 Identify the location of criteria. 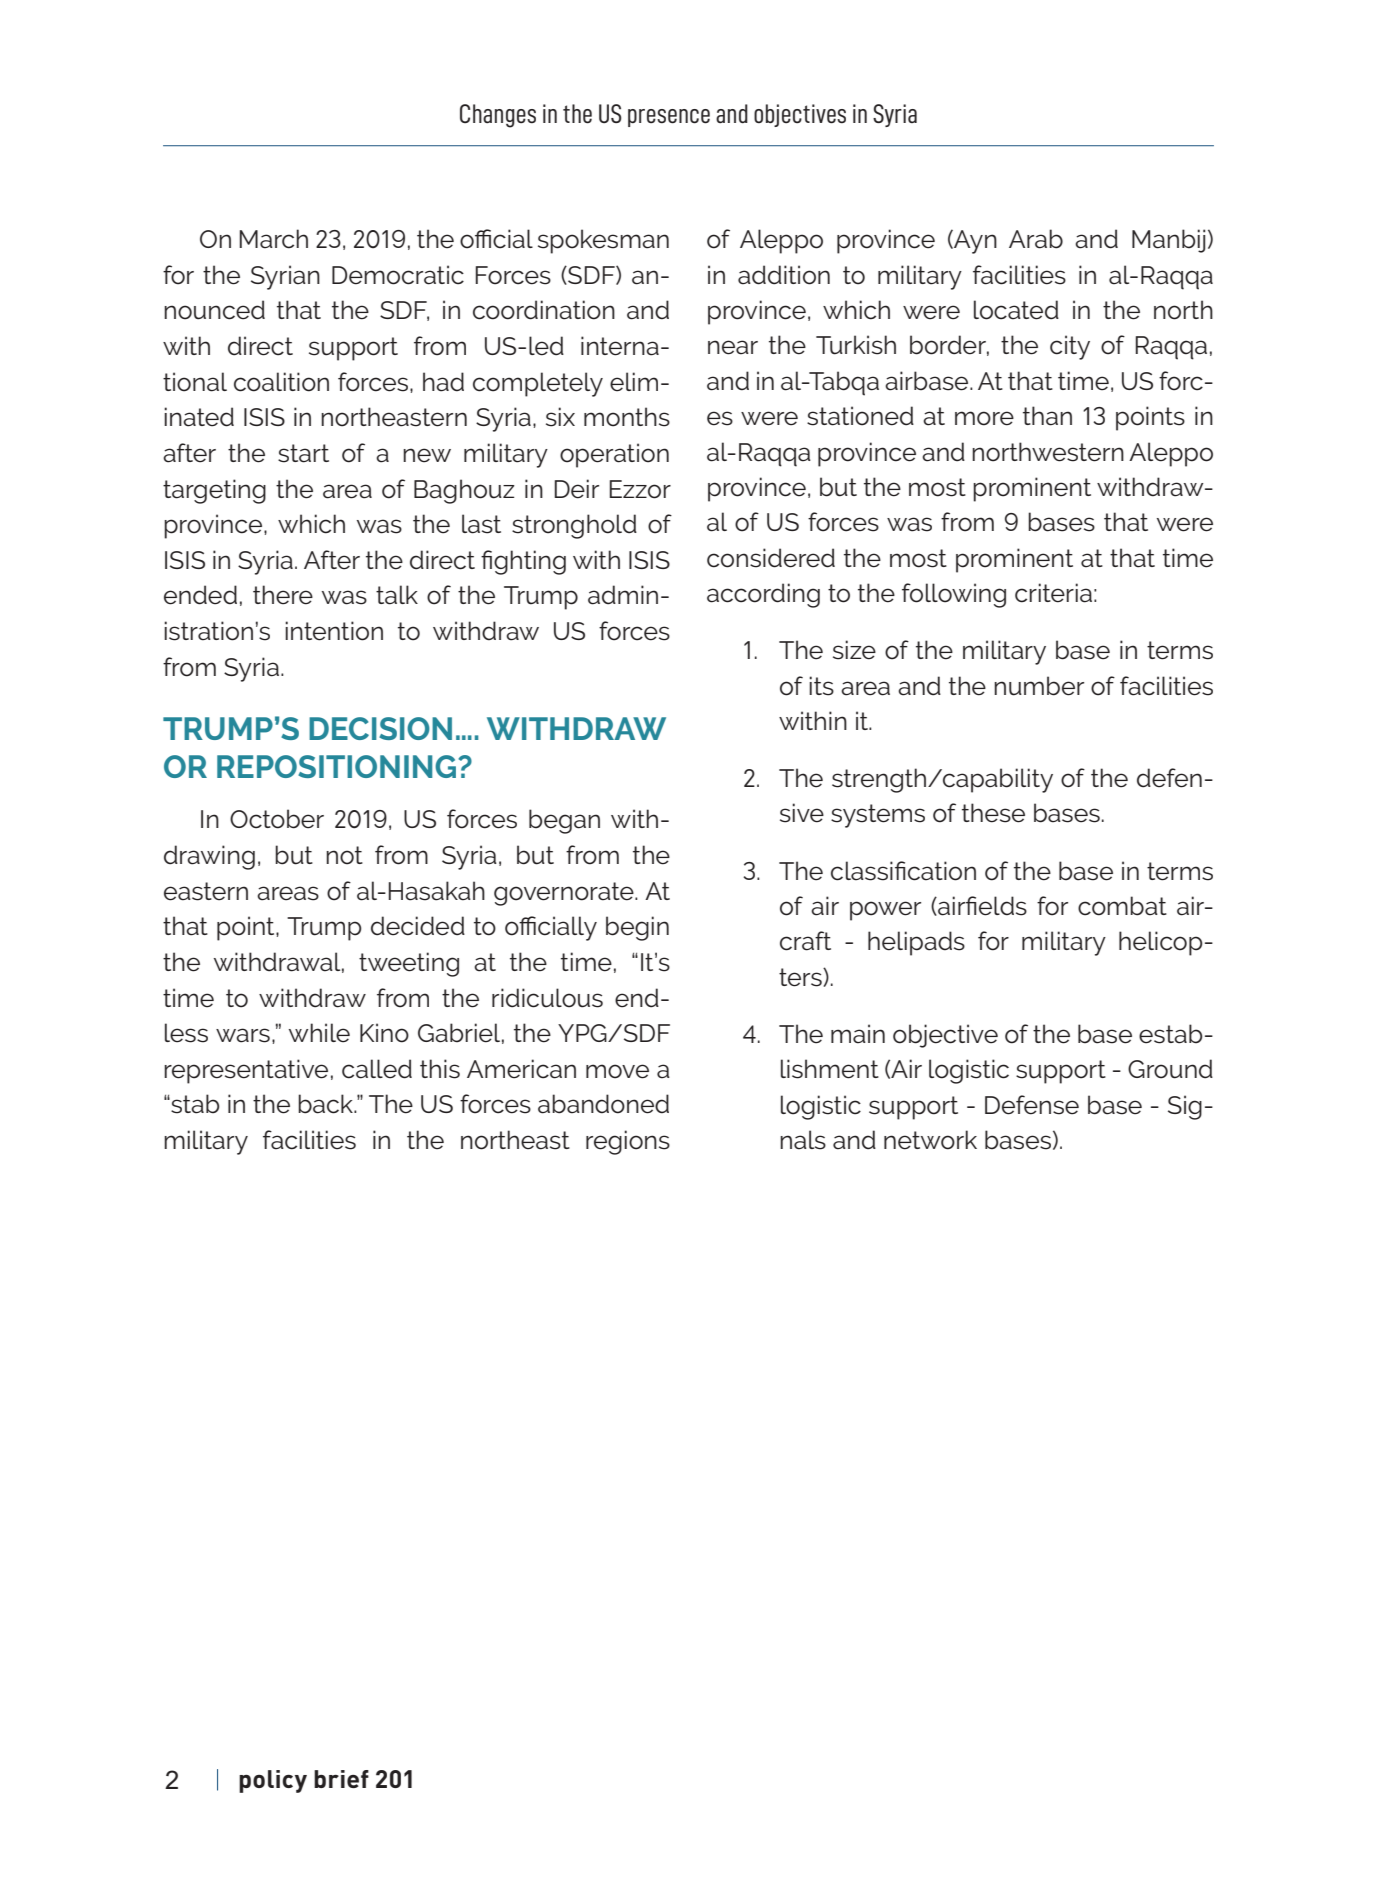
(1053, 593).
